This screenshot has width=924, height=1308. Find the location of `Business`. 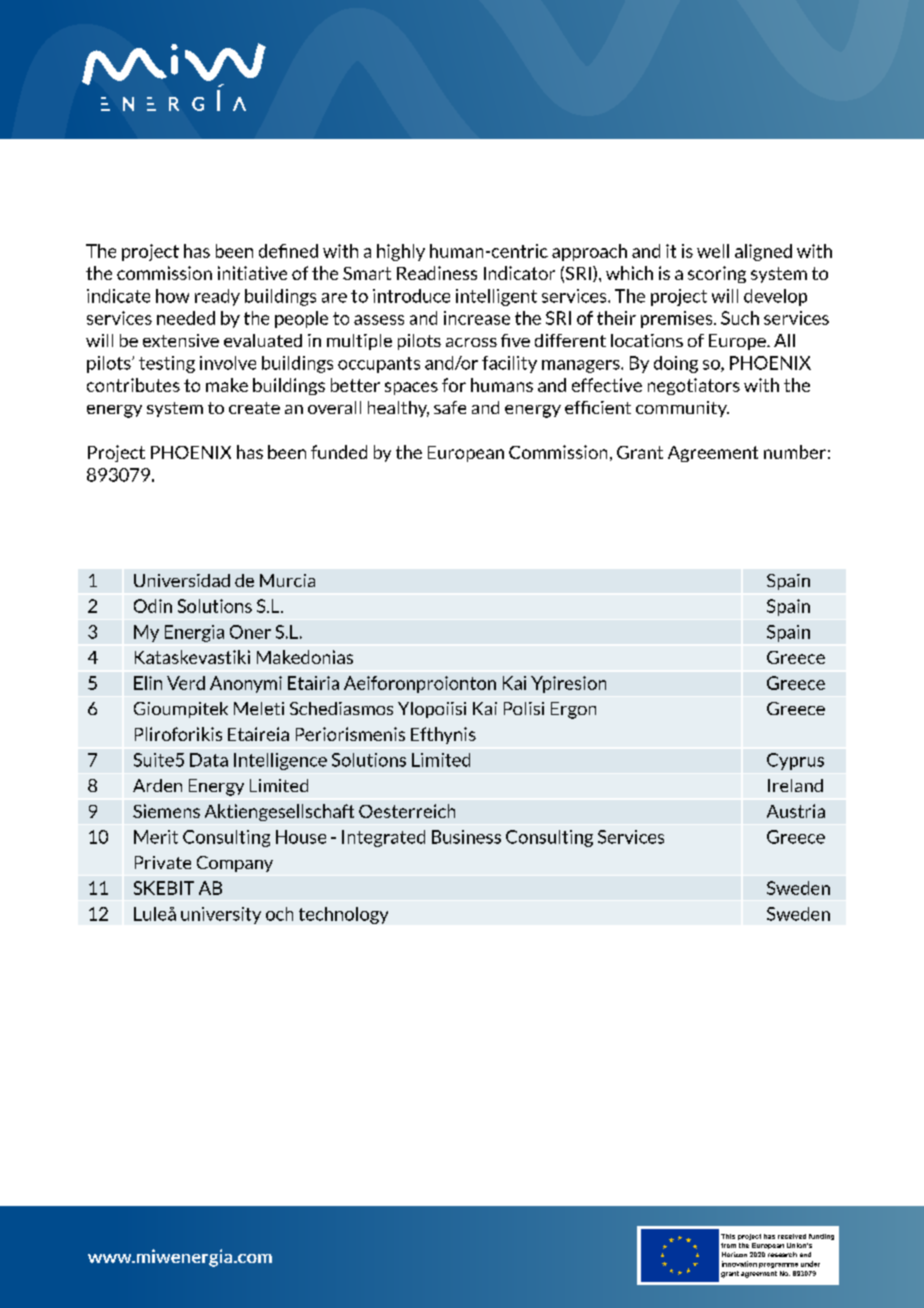

Business is located at coordinates (466, 837).
